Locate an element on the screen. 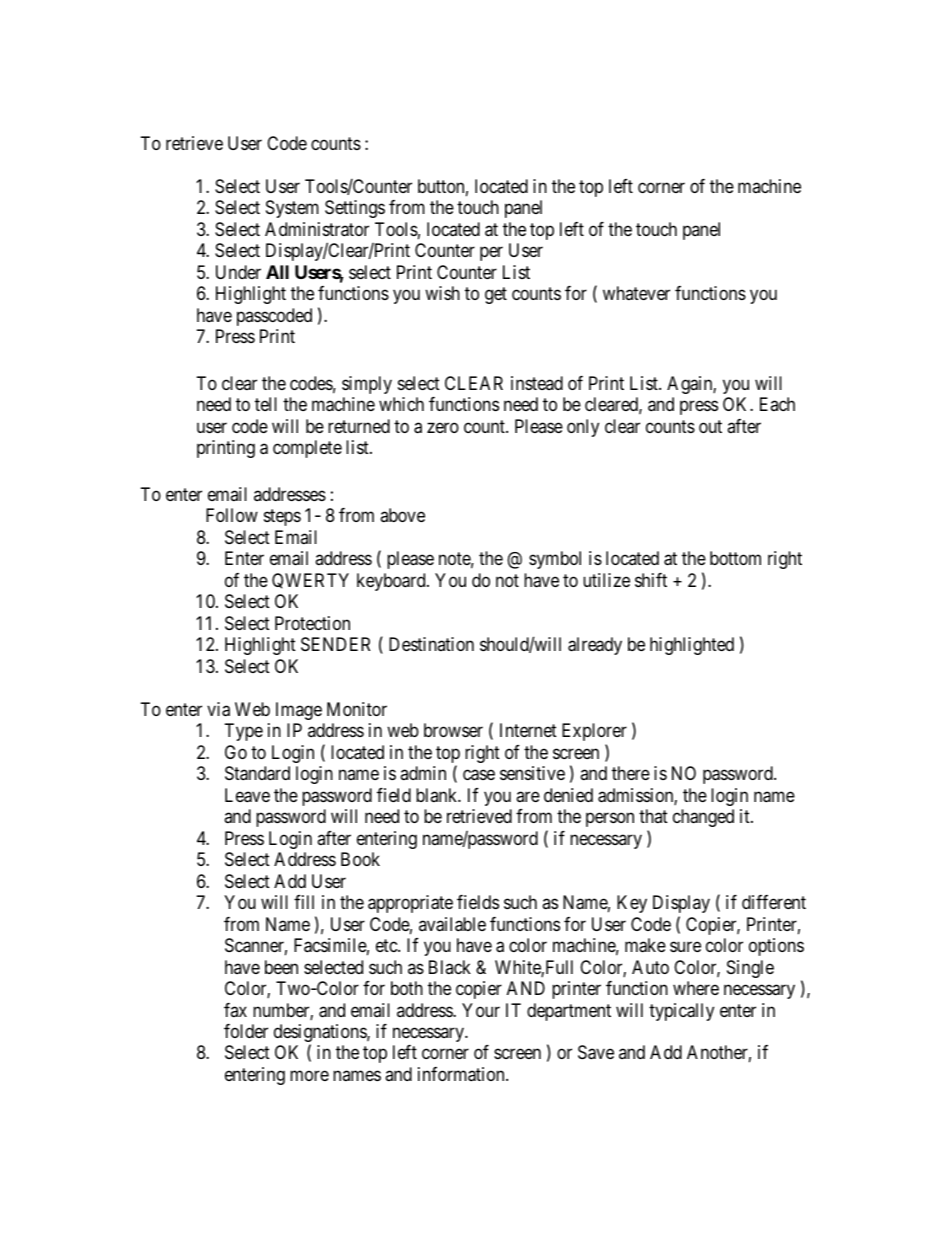 The image size is (952, 1233). whatever is located at coordinates (636, 293).
